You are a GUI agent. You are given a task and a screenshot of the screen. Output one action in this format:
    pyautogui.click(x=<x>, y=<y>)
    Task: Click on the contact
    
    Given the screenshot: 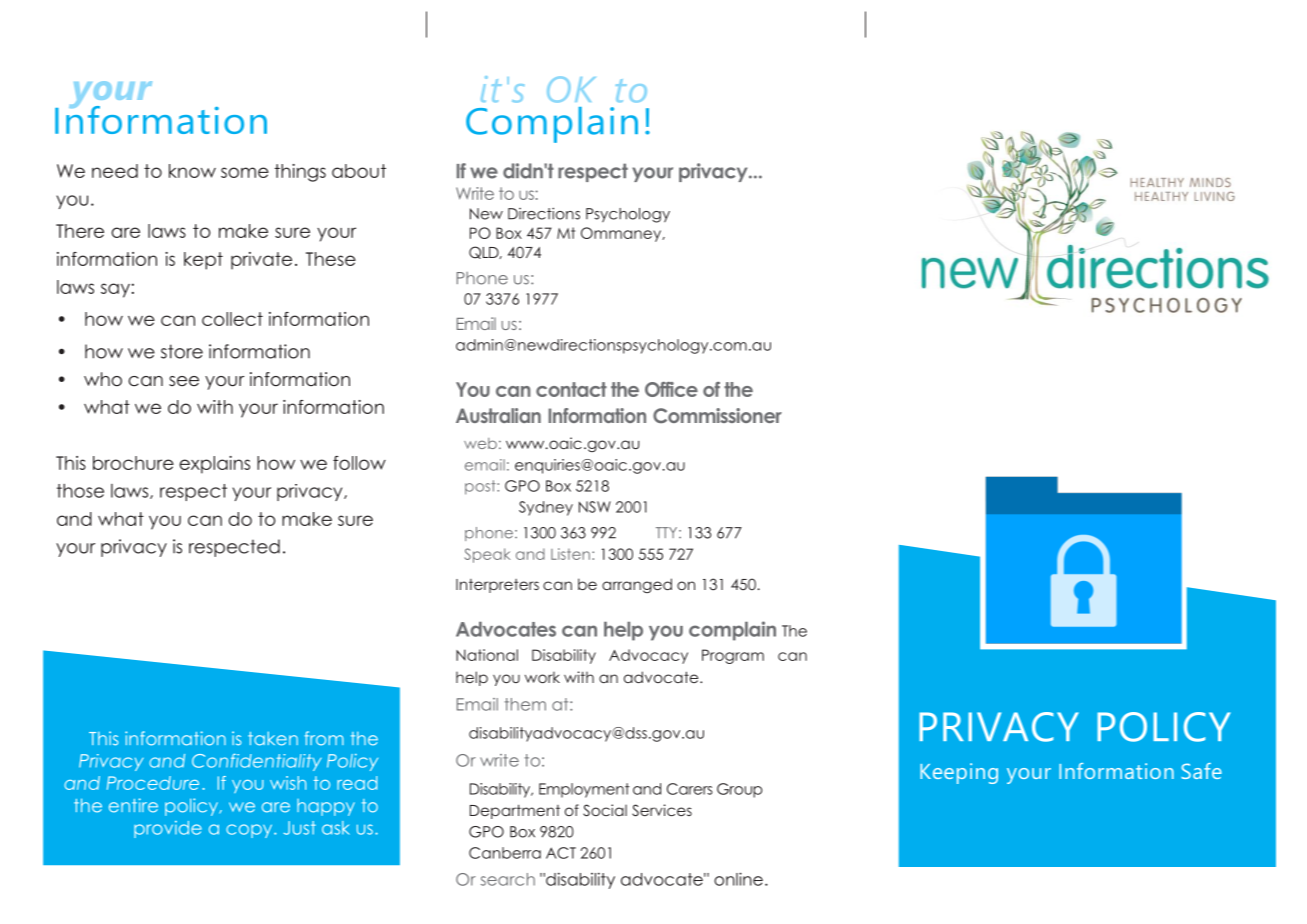 What is the action you would take?
    pyautogui.click(x=571, y=389)
